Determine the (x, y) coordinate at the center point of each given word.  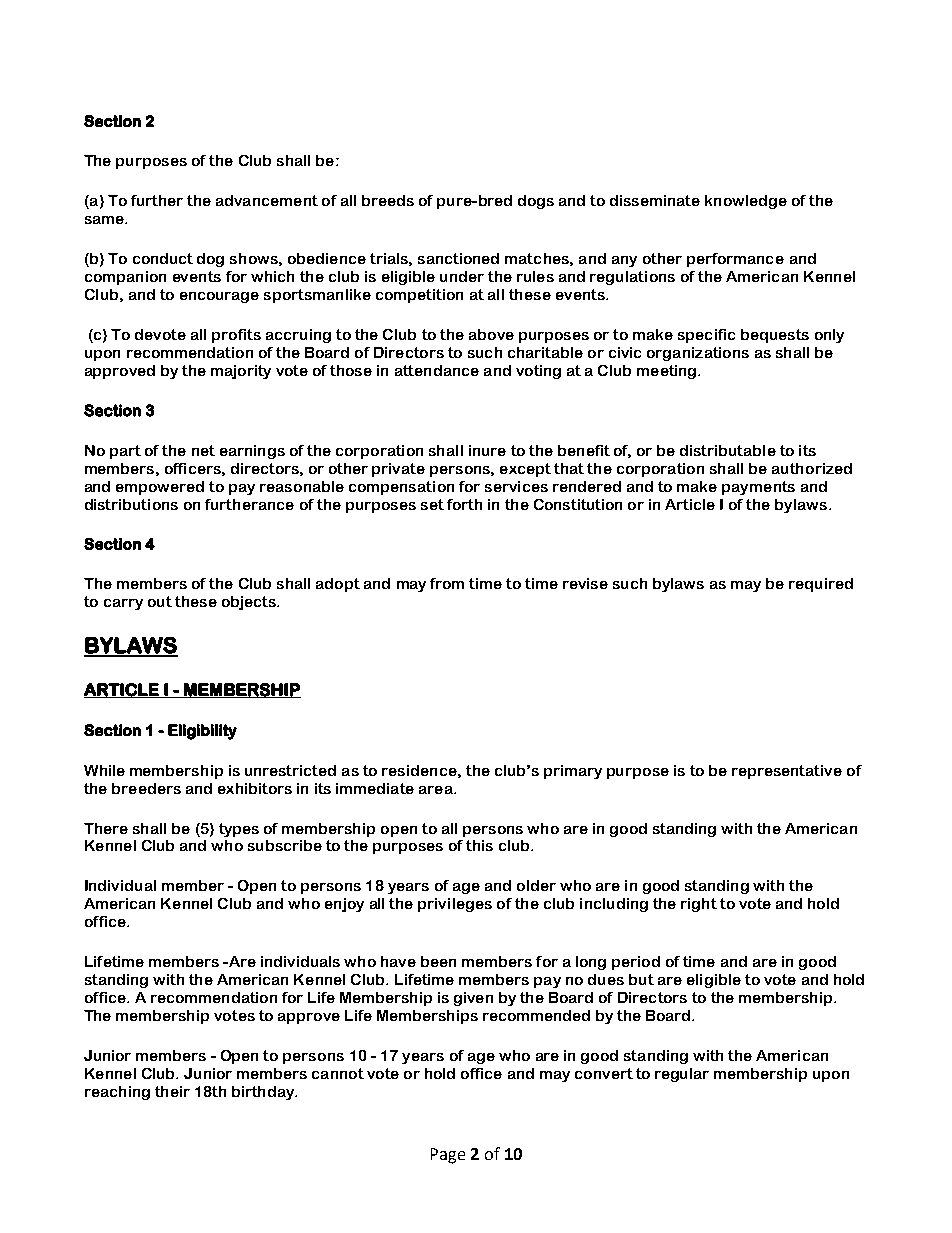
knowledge (746, 202)
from (447, 583)
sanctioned (458, 258)
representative (787, 772)
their (172, 1091)
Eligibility (202, 732)
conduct (163, 258)
